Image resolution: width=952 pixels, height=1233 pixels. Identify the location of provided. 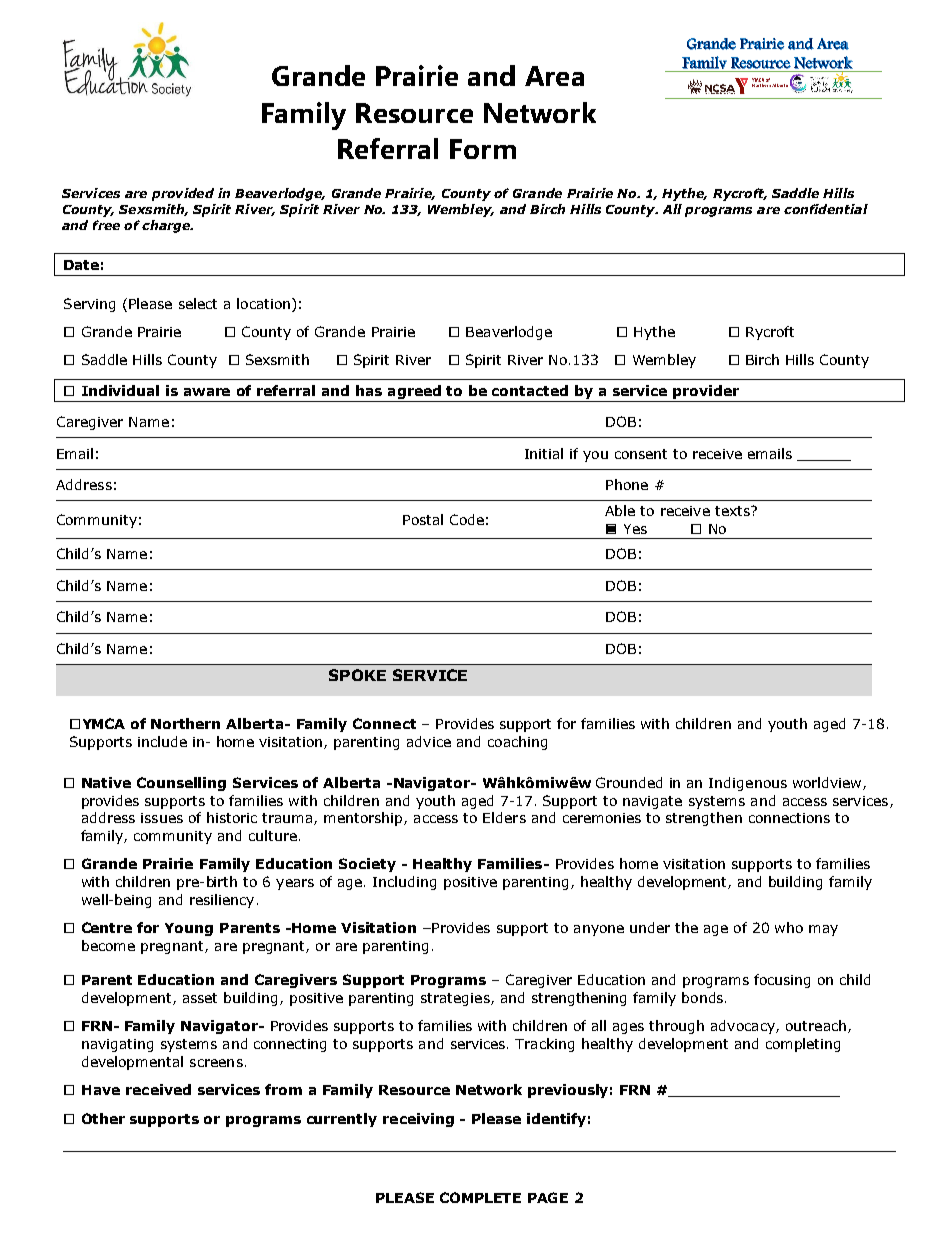
(183, 194).
